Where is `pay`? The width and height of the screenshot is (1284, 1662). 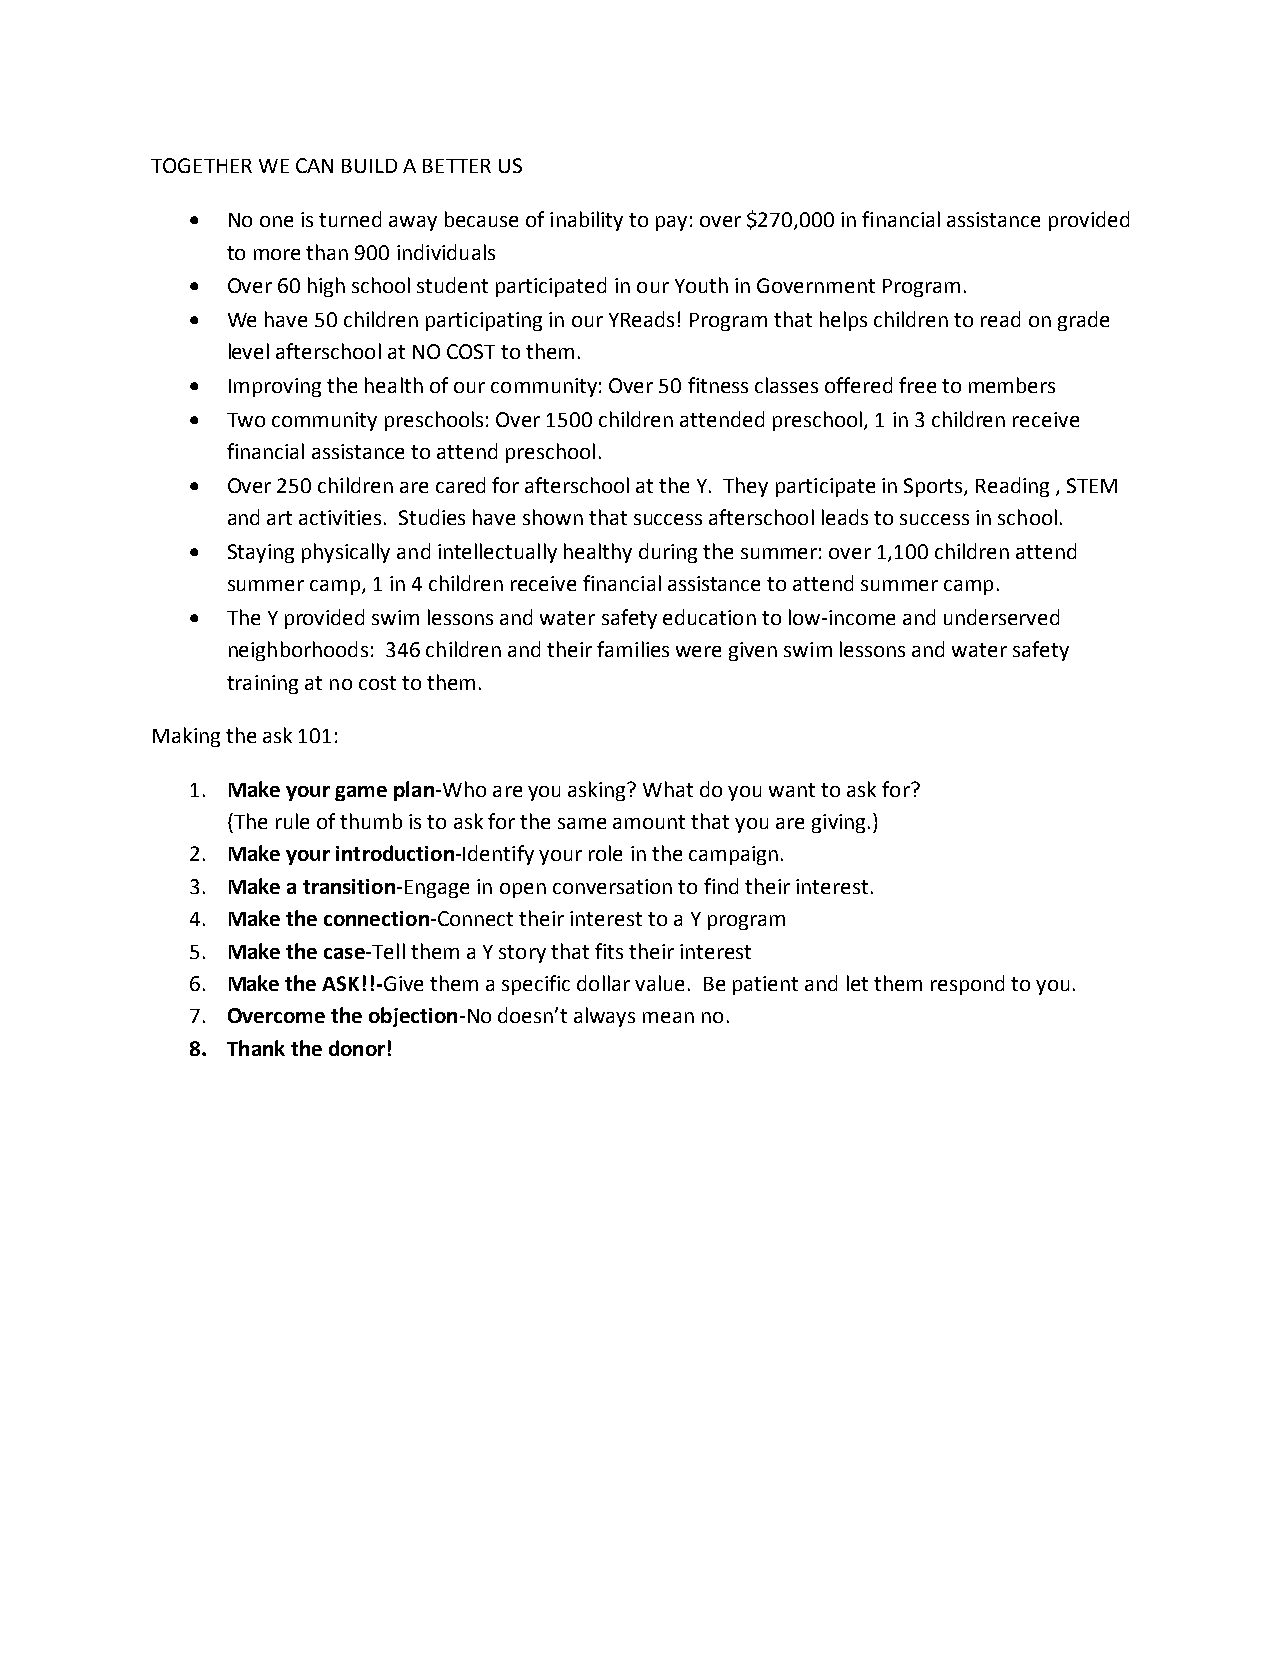 pay is located at coordinates (671, 223).
